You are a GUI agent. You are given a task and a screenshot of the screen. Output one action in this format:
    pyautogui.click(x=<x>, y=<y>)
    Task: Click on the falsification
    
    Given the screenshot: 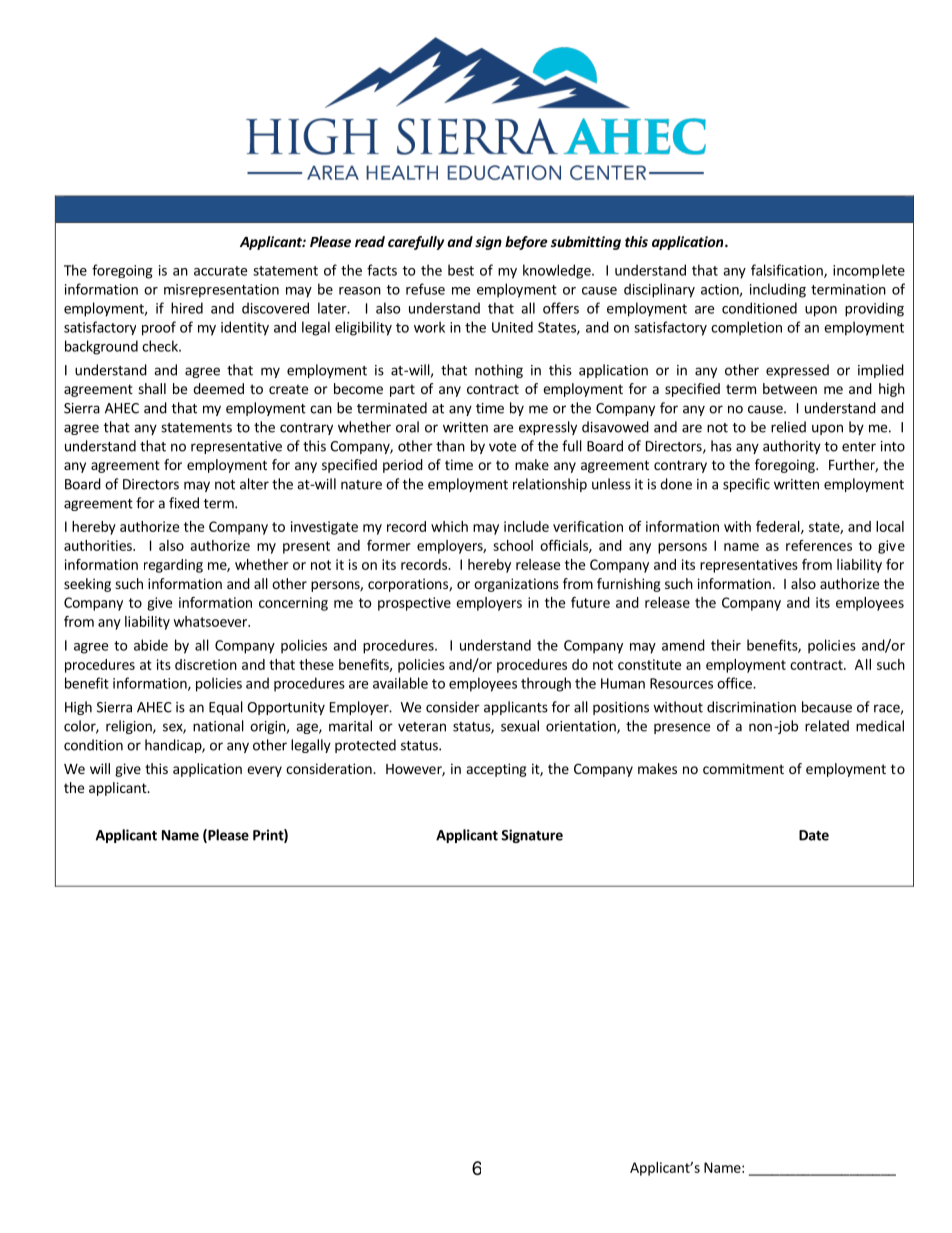 What is the action you would take?
    pyautogui.click(x=788, y=271)
